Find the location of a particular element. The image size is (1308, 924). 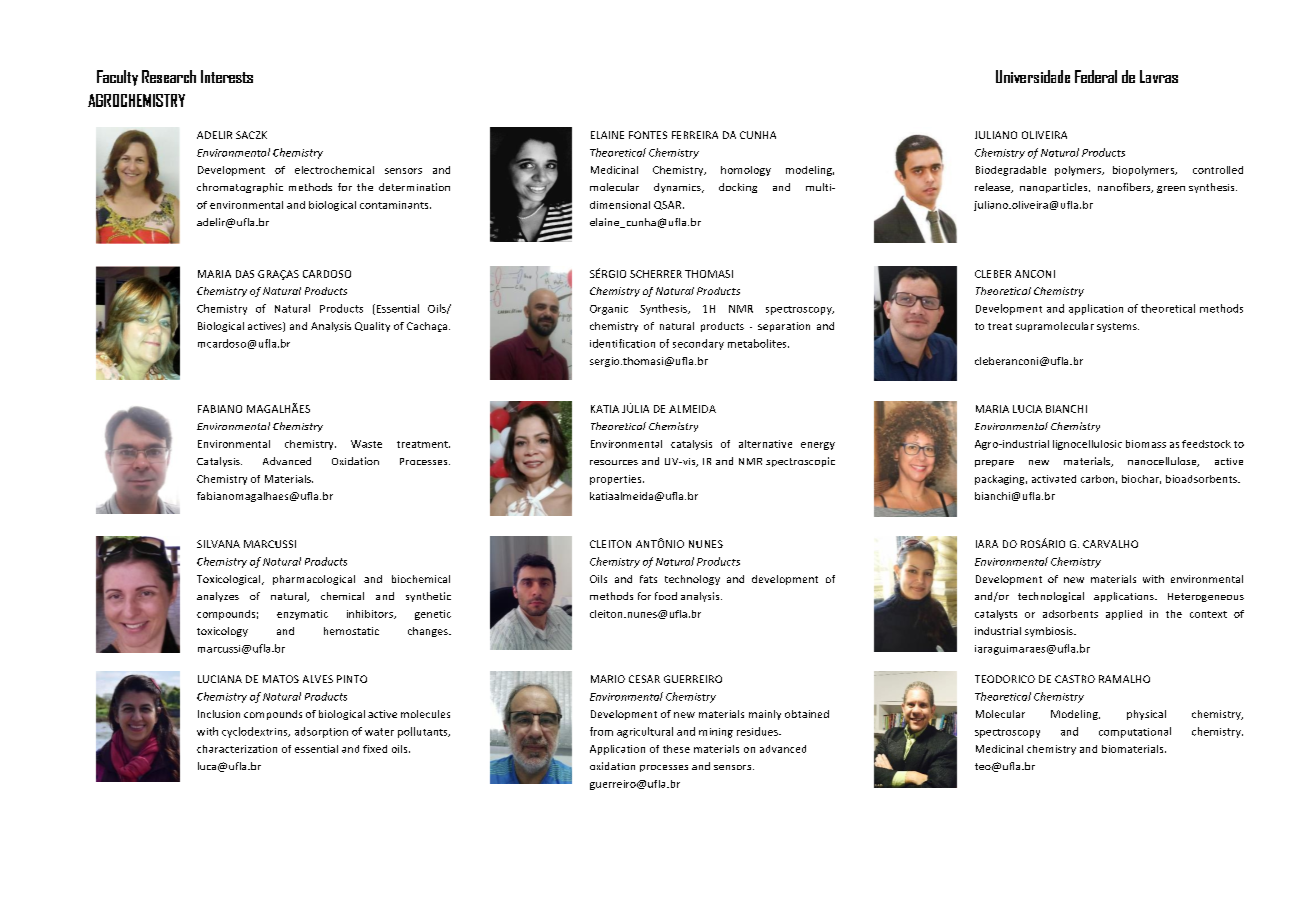

Waste is located at coordinates (366, 444).
